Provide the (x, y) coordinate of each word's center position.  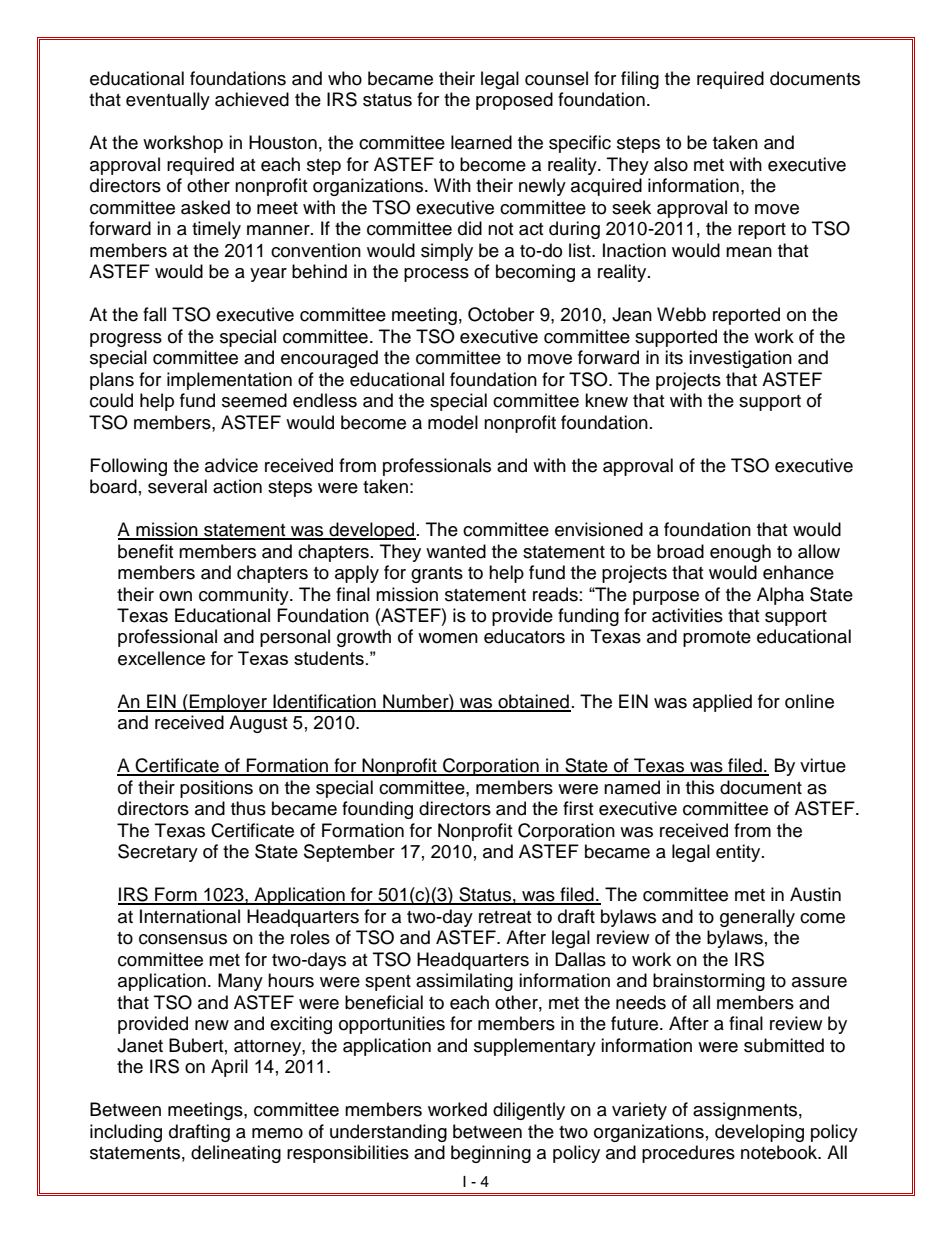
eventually (168, 101)
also (671, 164)
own (175, 596)
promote (717, 639)
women (448, 638)
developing (759, 1133)
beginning (491, 1154)
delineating (236, 1154)
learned (481, 142)
